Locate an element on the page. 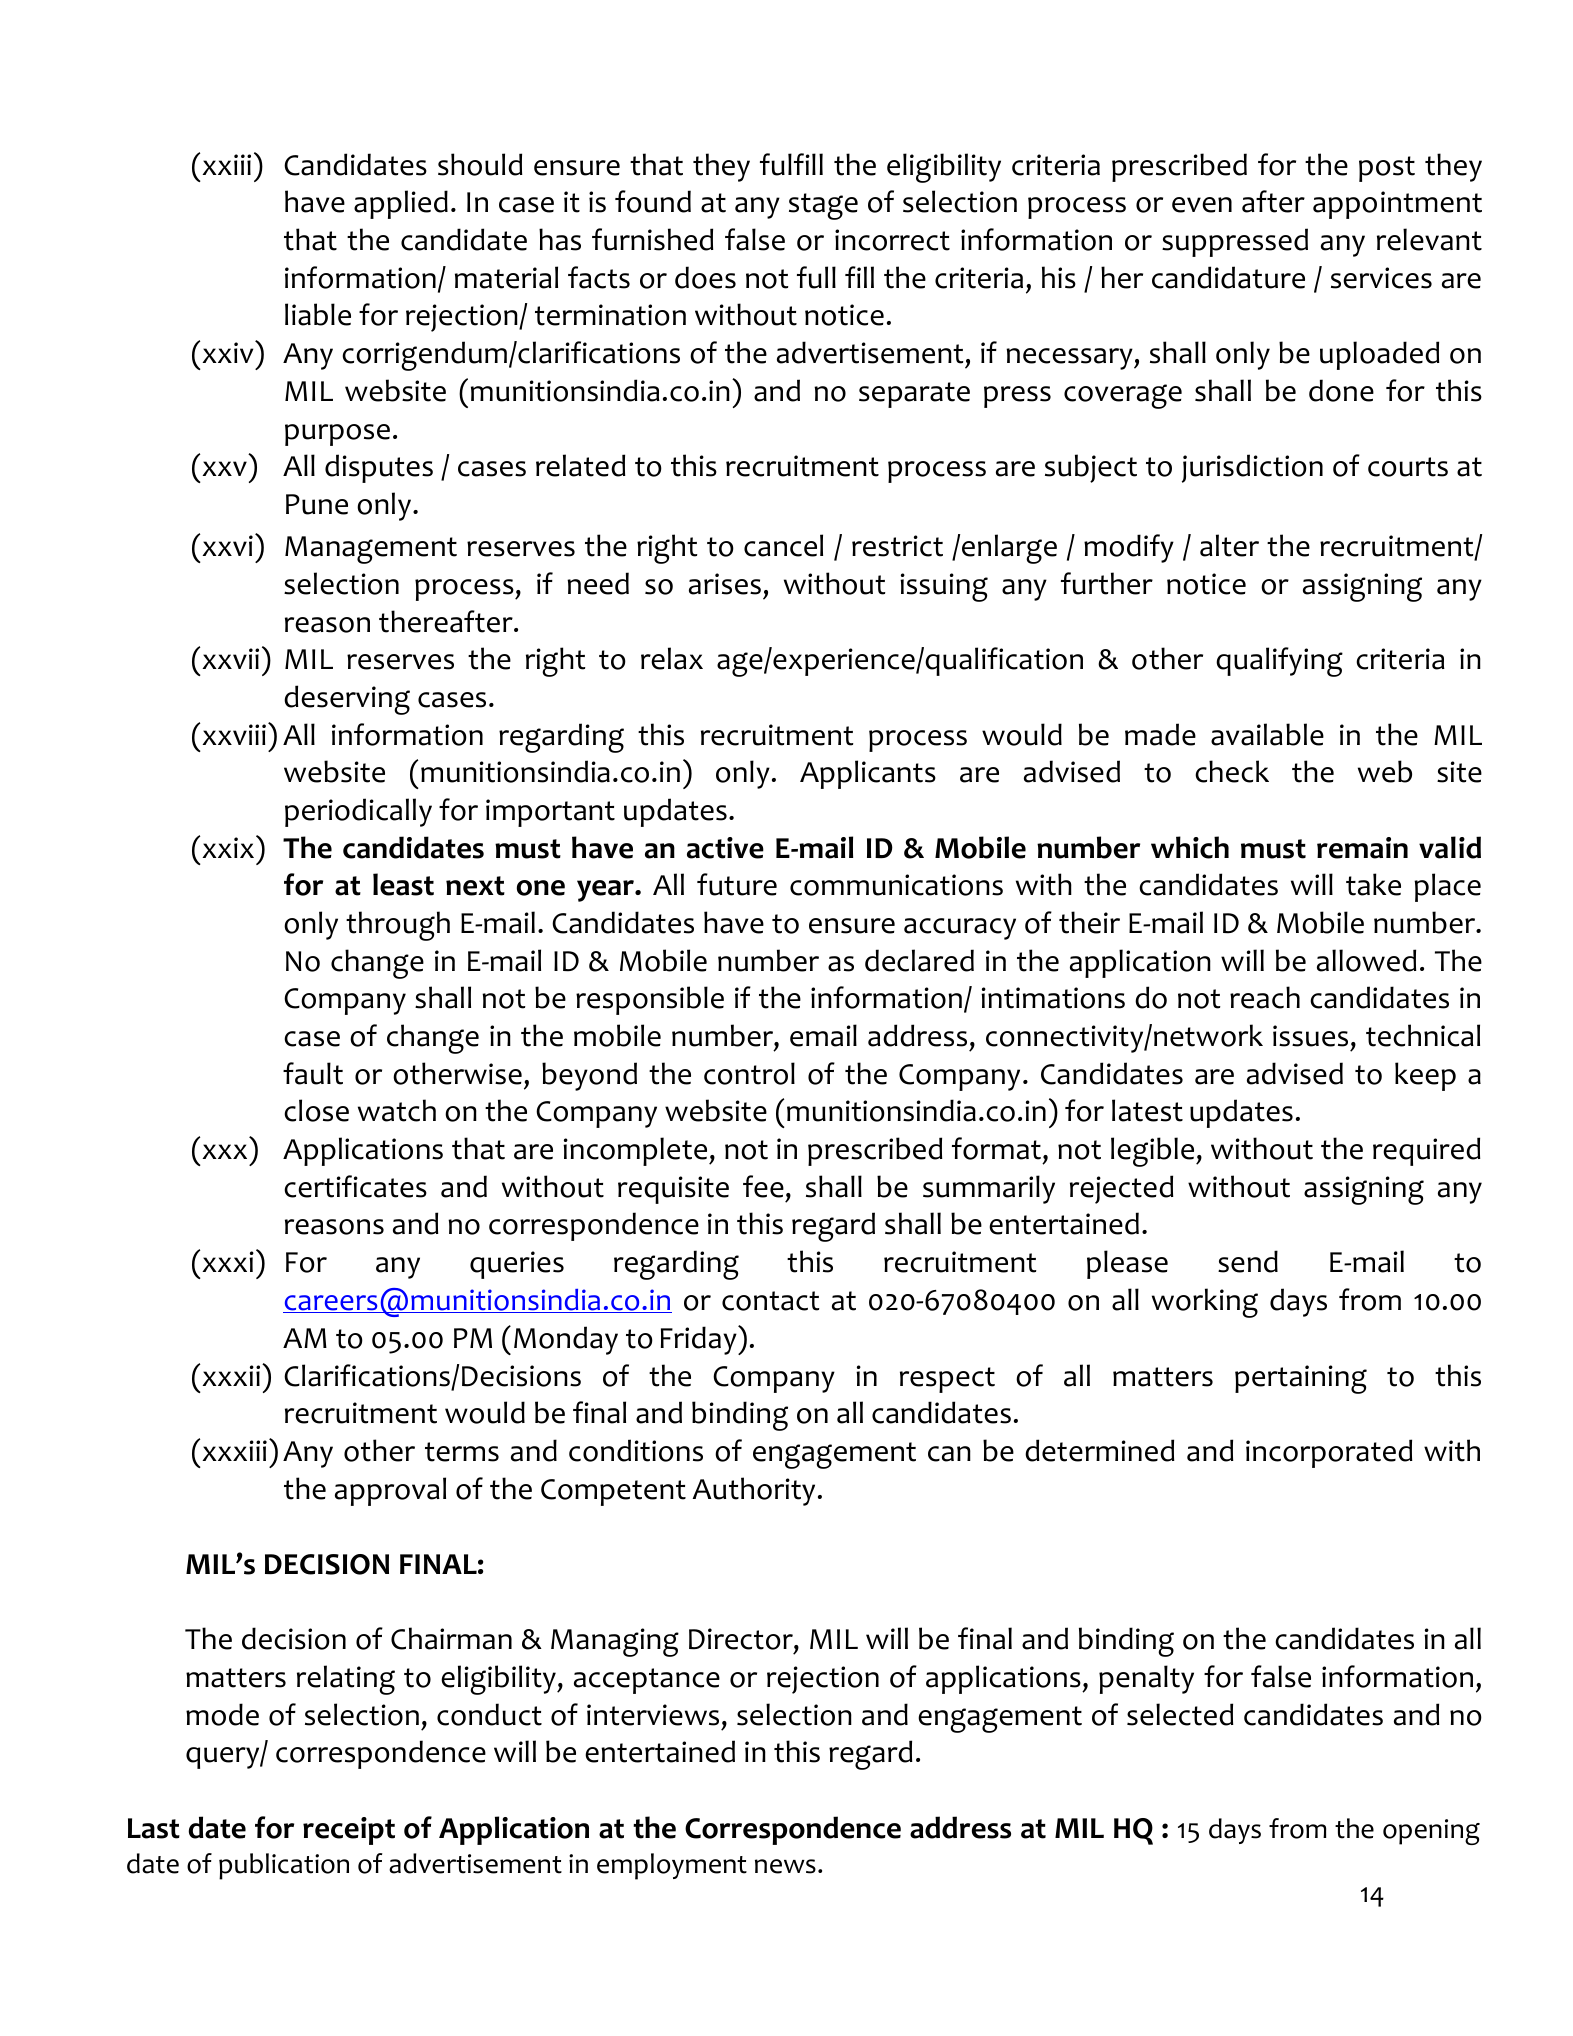 This image has width=1573, height=2036. receipt is located at coordinates (349, 1831).
